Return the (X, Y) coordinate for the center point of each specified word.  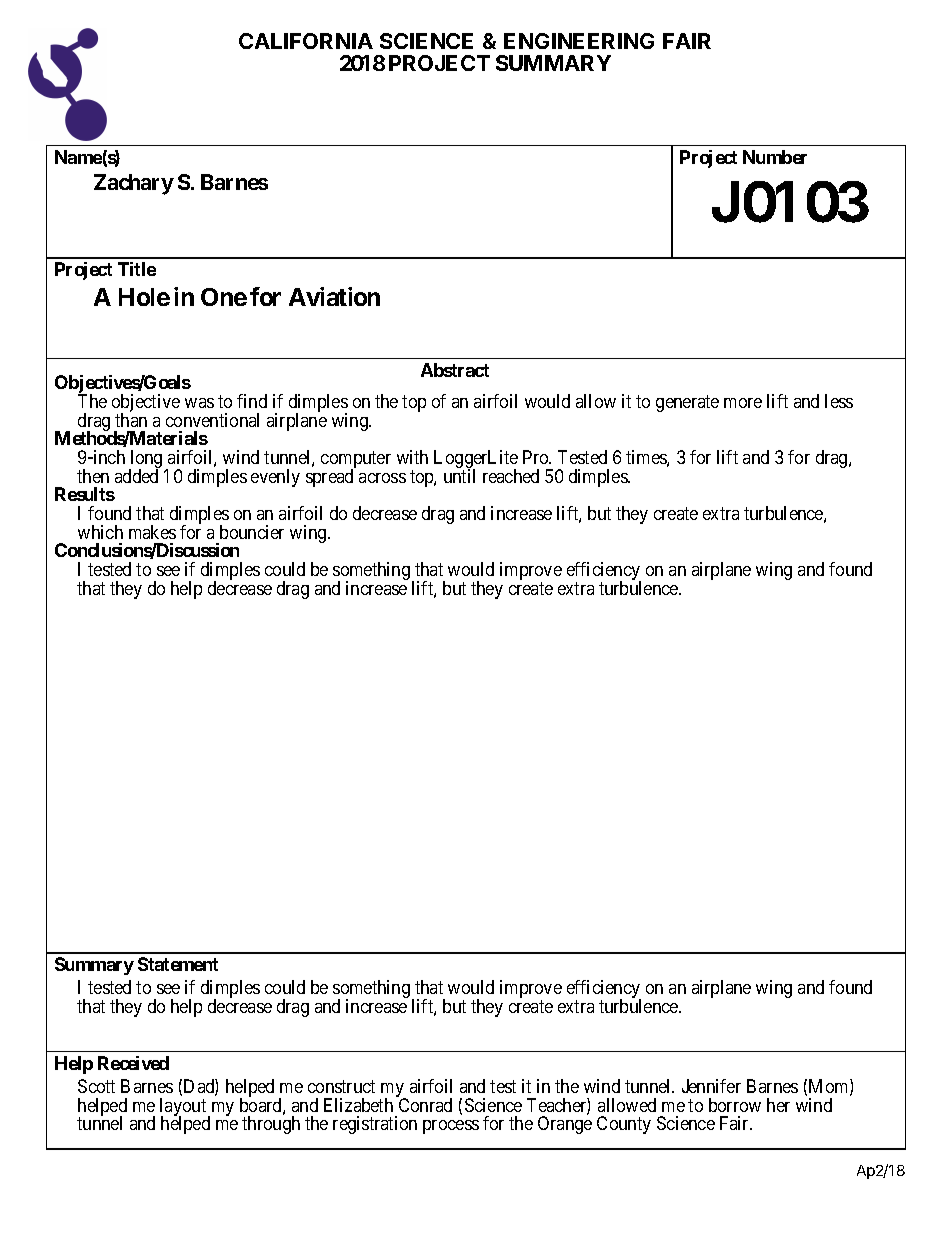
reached (511, 476)
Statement (178, 964)
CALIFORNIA (306, 41)
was (199, 403)
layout (184, 1108)
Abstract (455, 370)
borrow (735, 1105)
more (743, 403)
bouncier (252, 532)
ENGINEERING (579, 41)
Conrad (425, 1105)
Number (775, 157)
